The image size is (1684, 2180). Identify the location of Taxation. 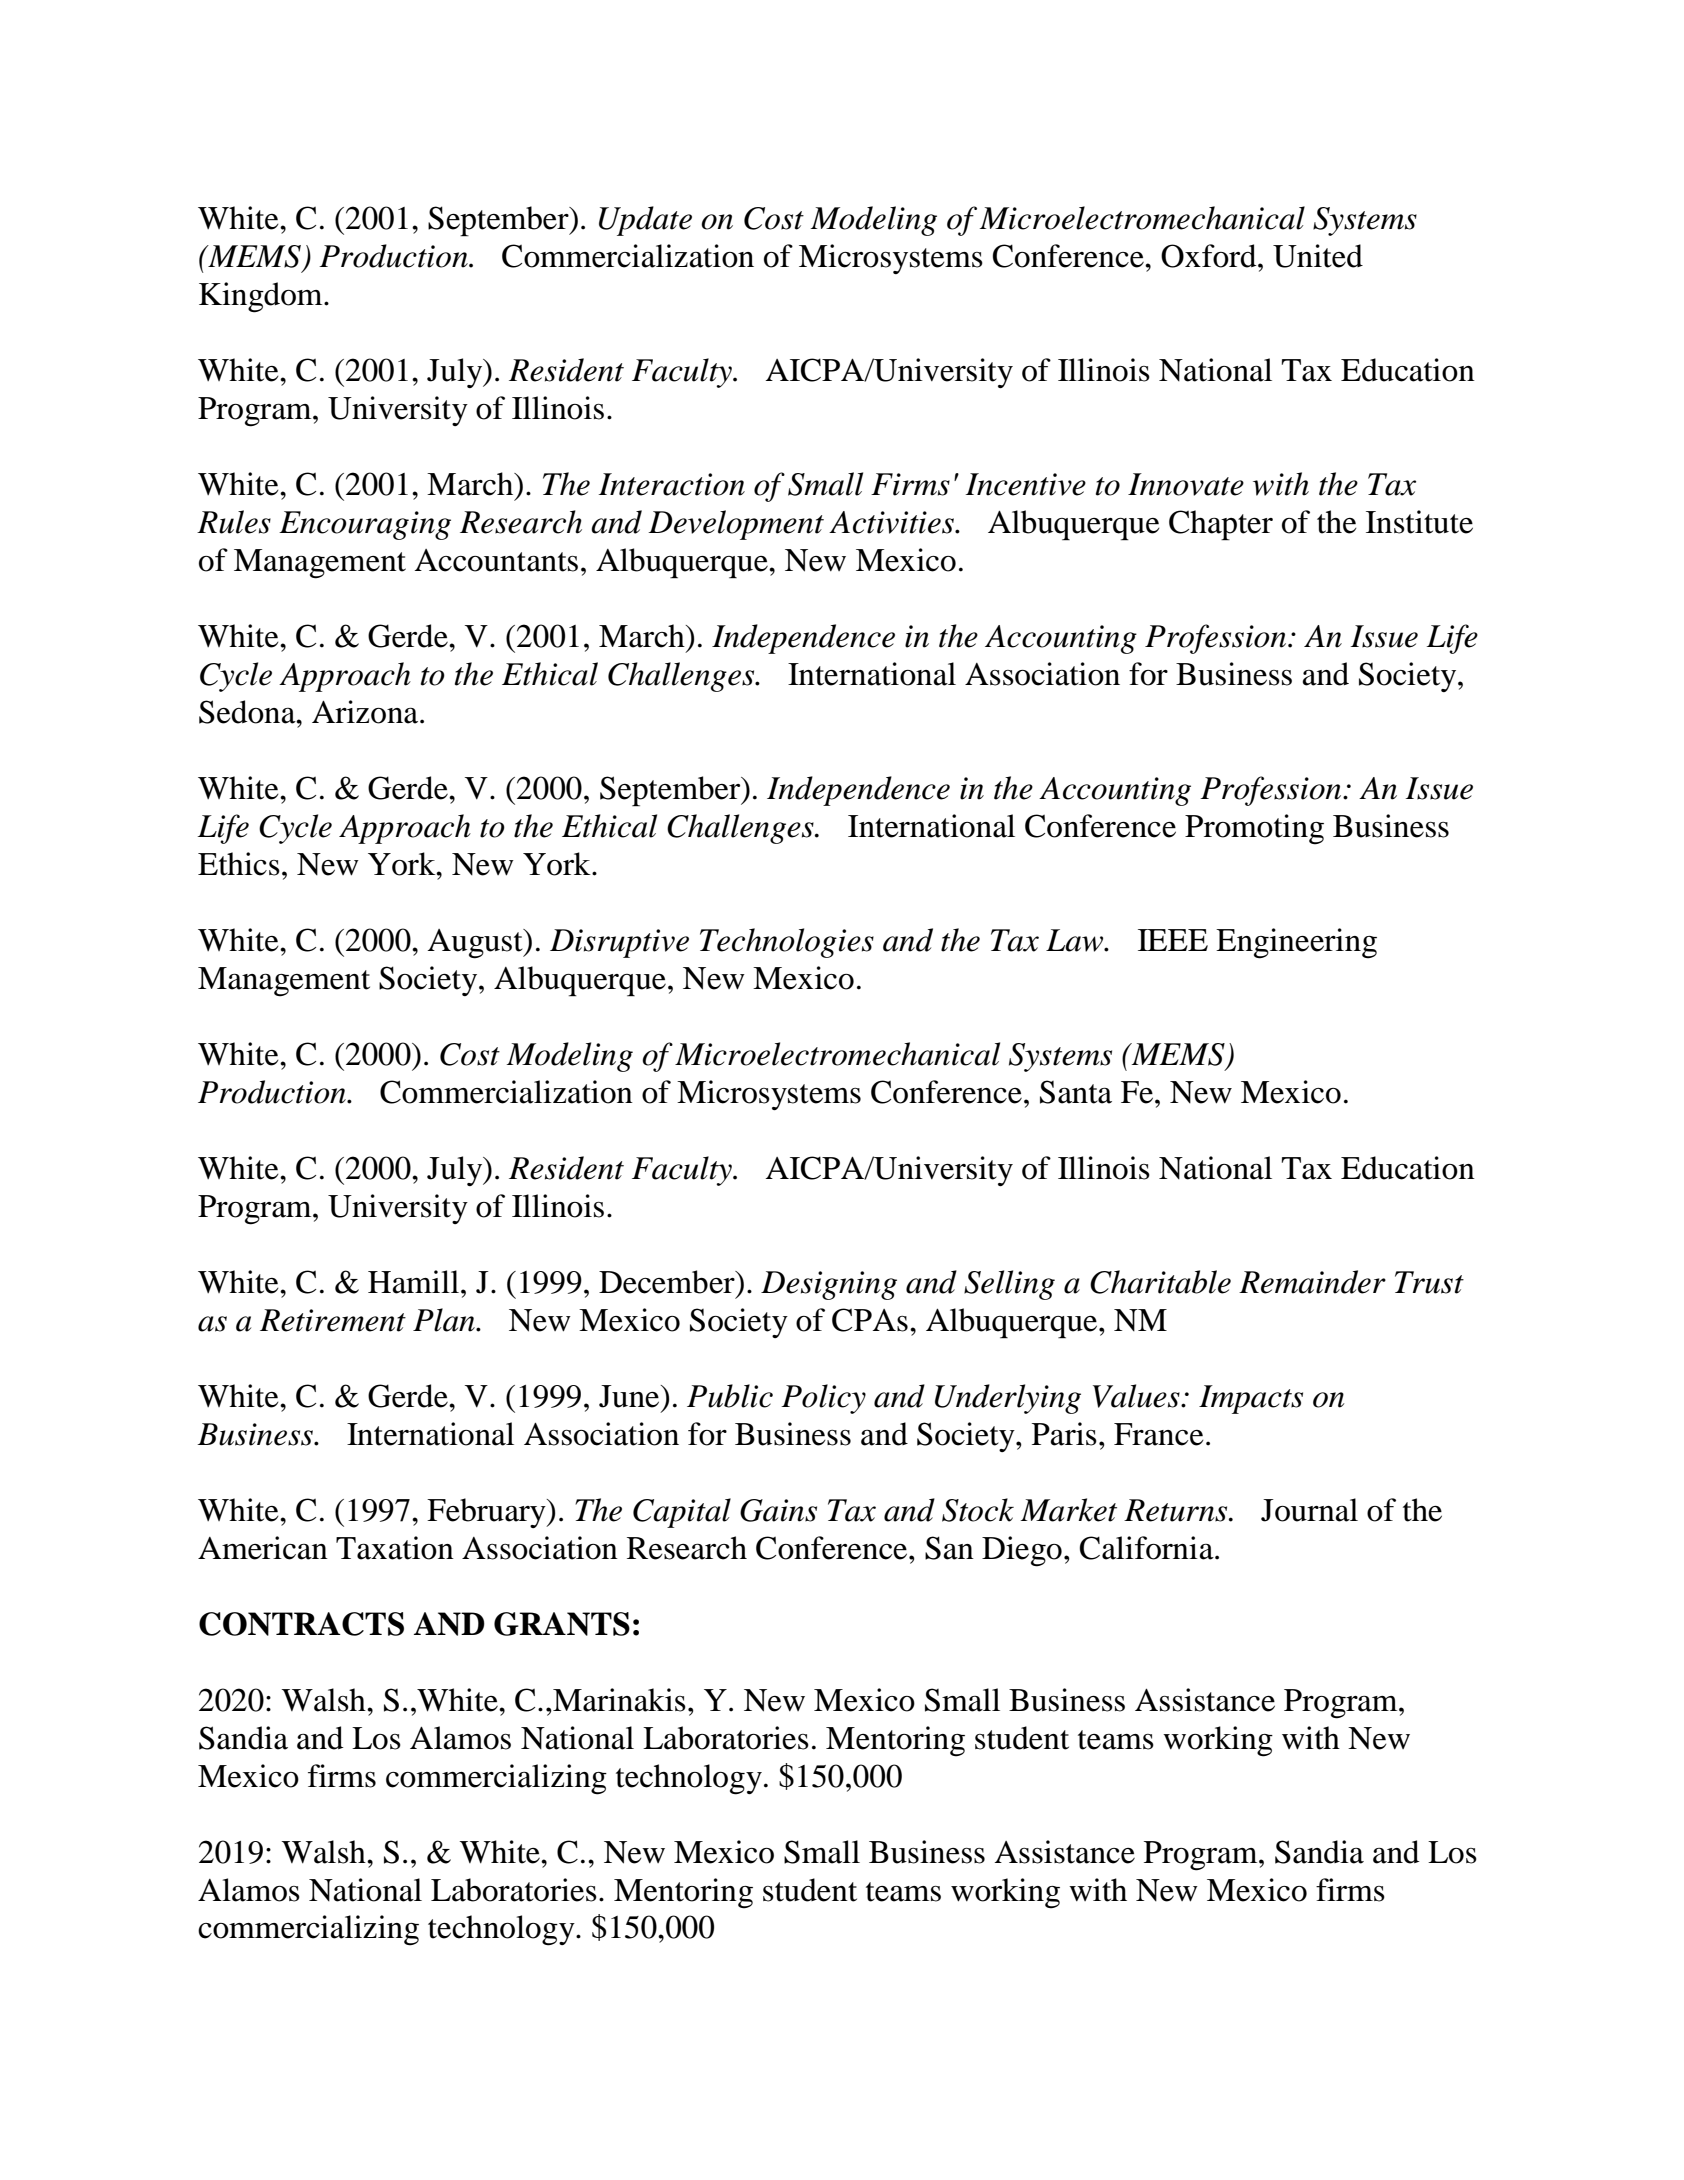
(395, 1548).
